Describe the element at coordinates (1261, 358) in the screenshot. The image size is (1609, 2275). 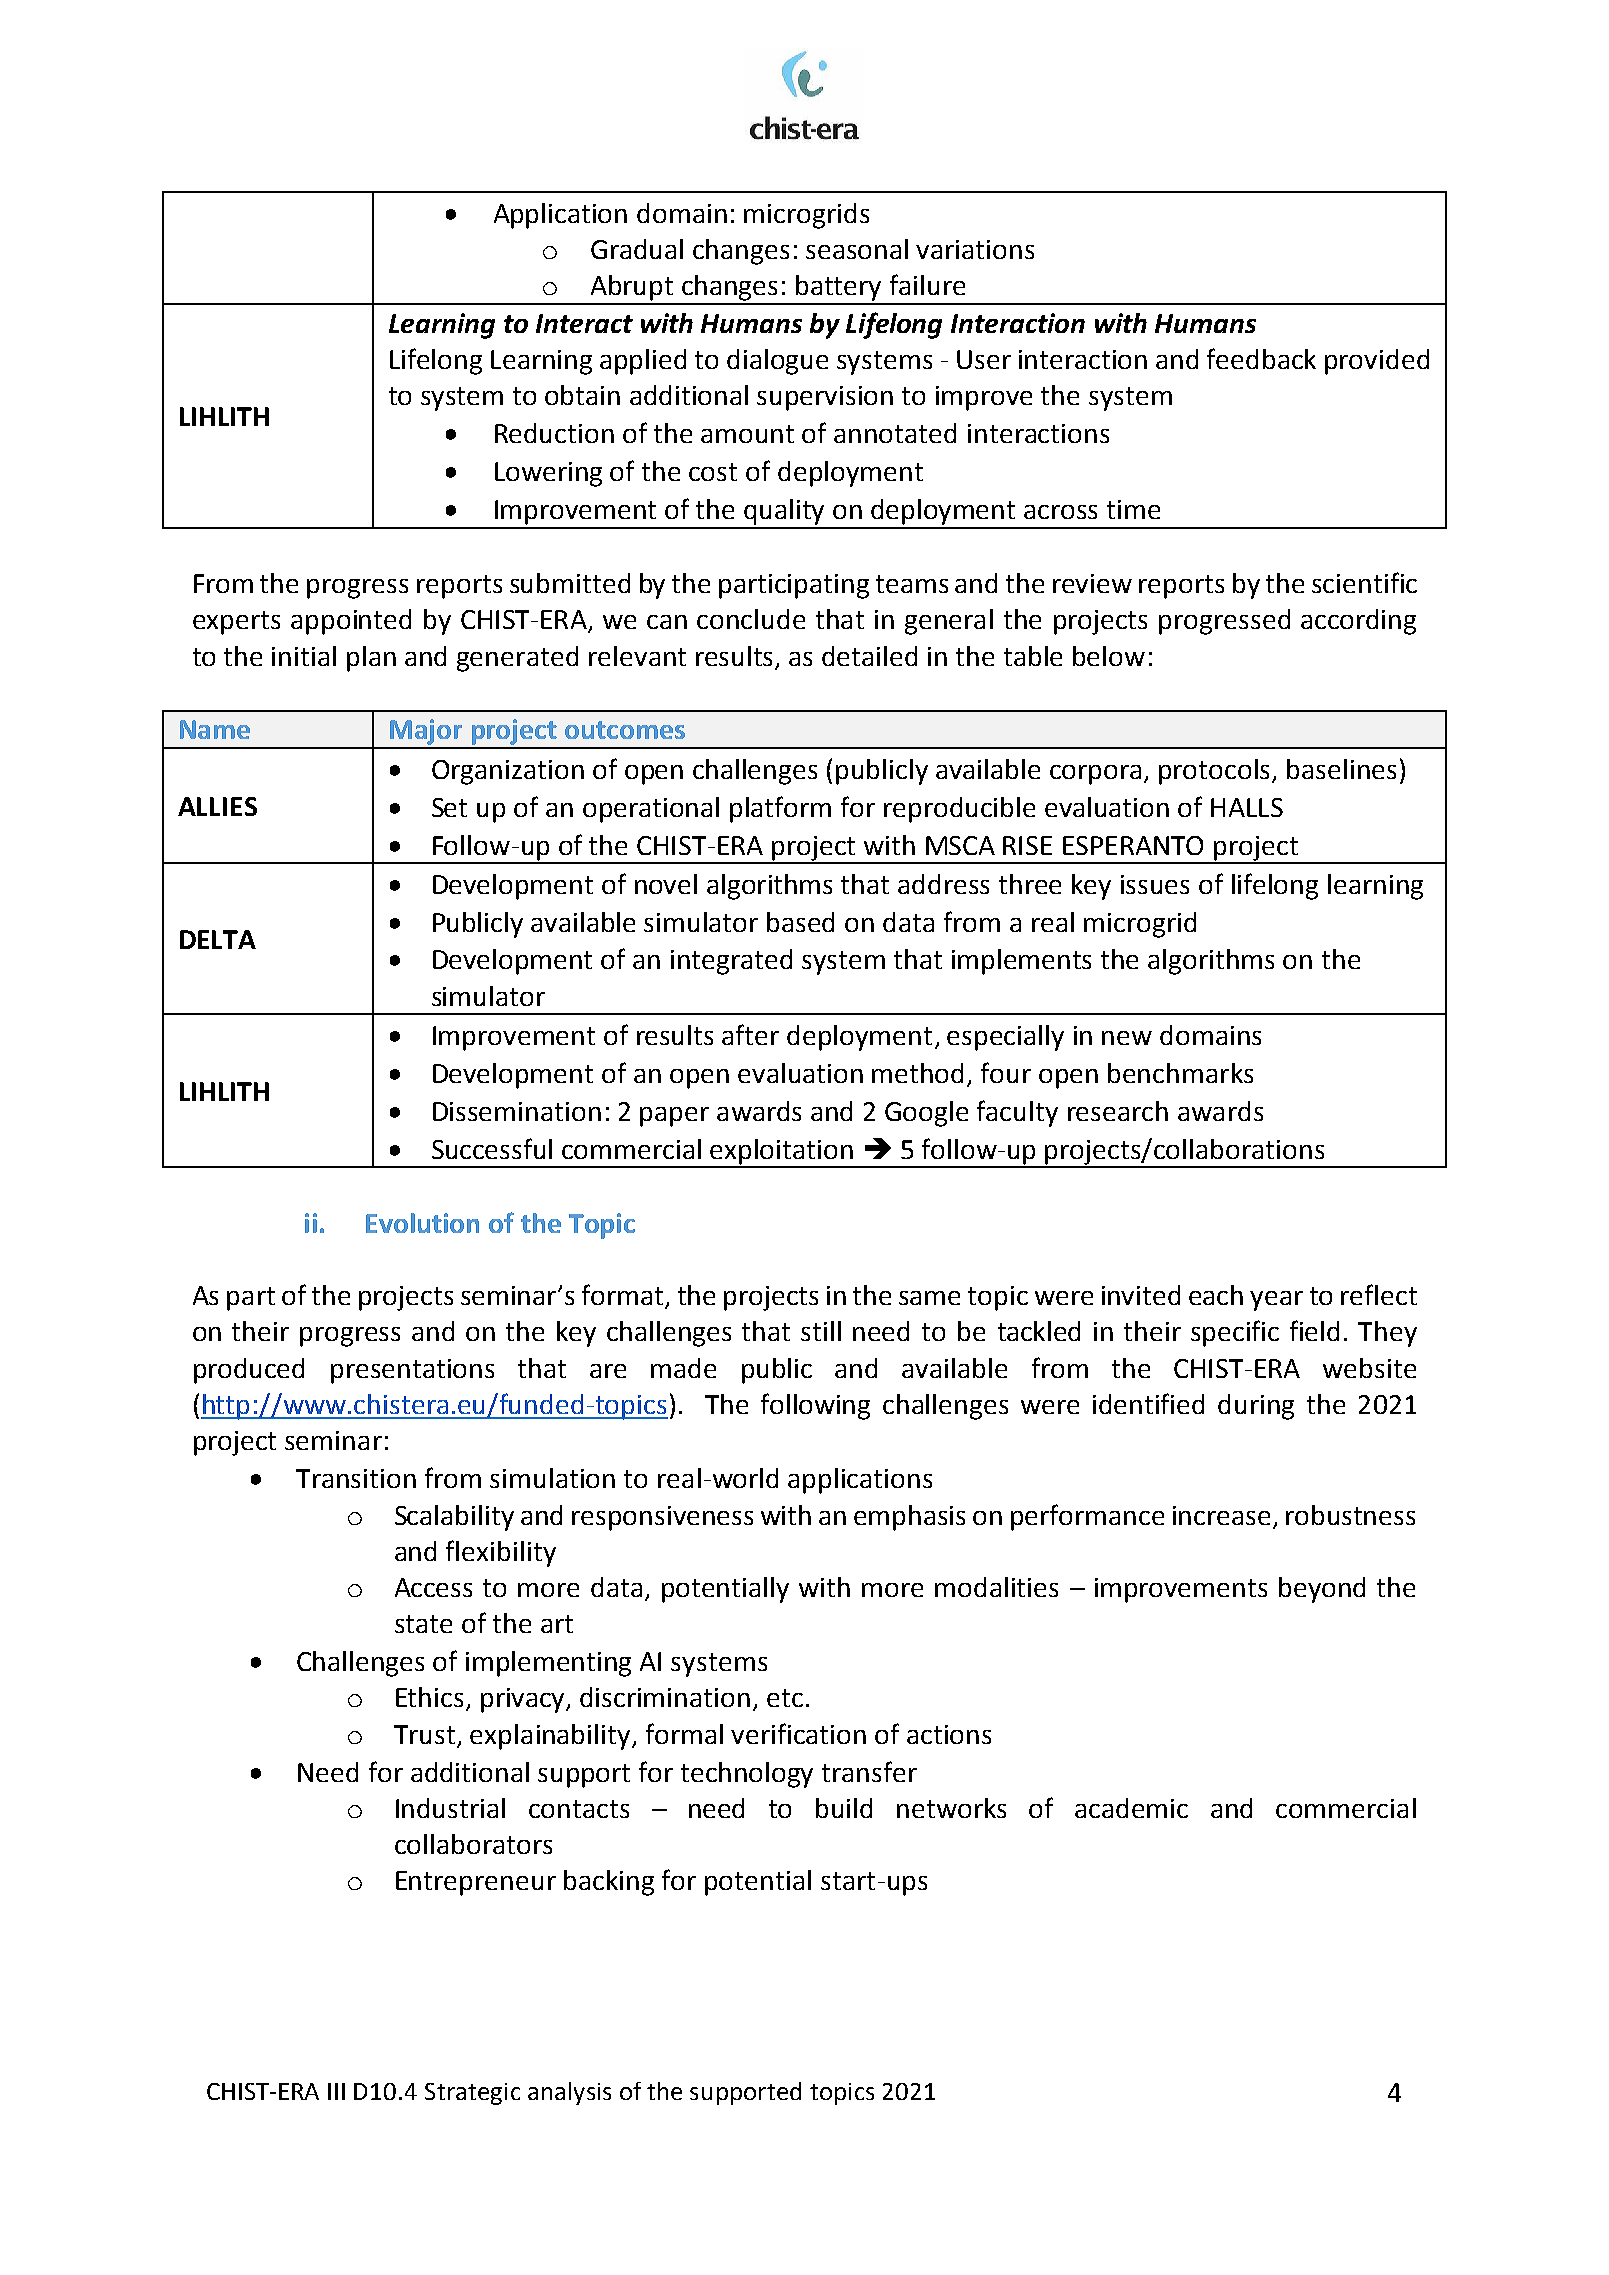
I see `feedback` at that location.
